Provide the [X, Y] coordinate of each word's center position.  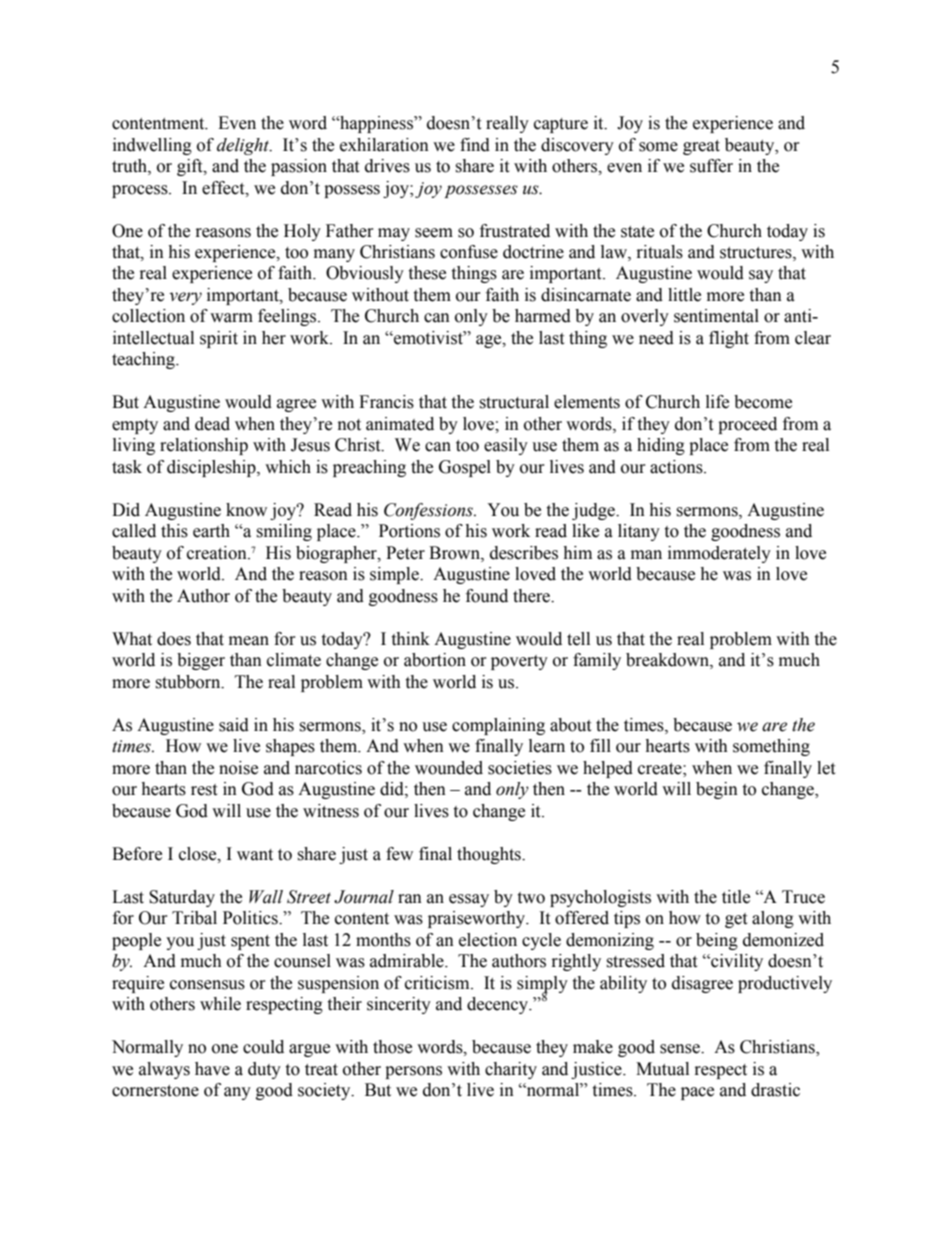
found [487, 596]
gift [191, 167]
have [212, 1069]
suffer [711, 166]
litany [639, 532]
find [475, 145]
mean [249, 641]
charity [511, 1070]
